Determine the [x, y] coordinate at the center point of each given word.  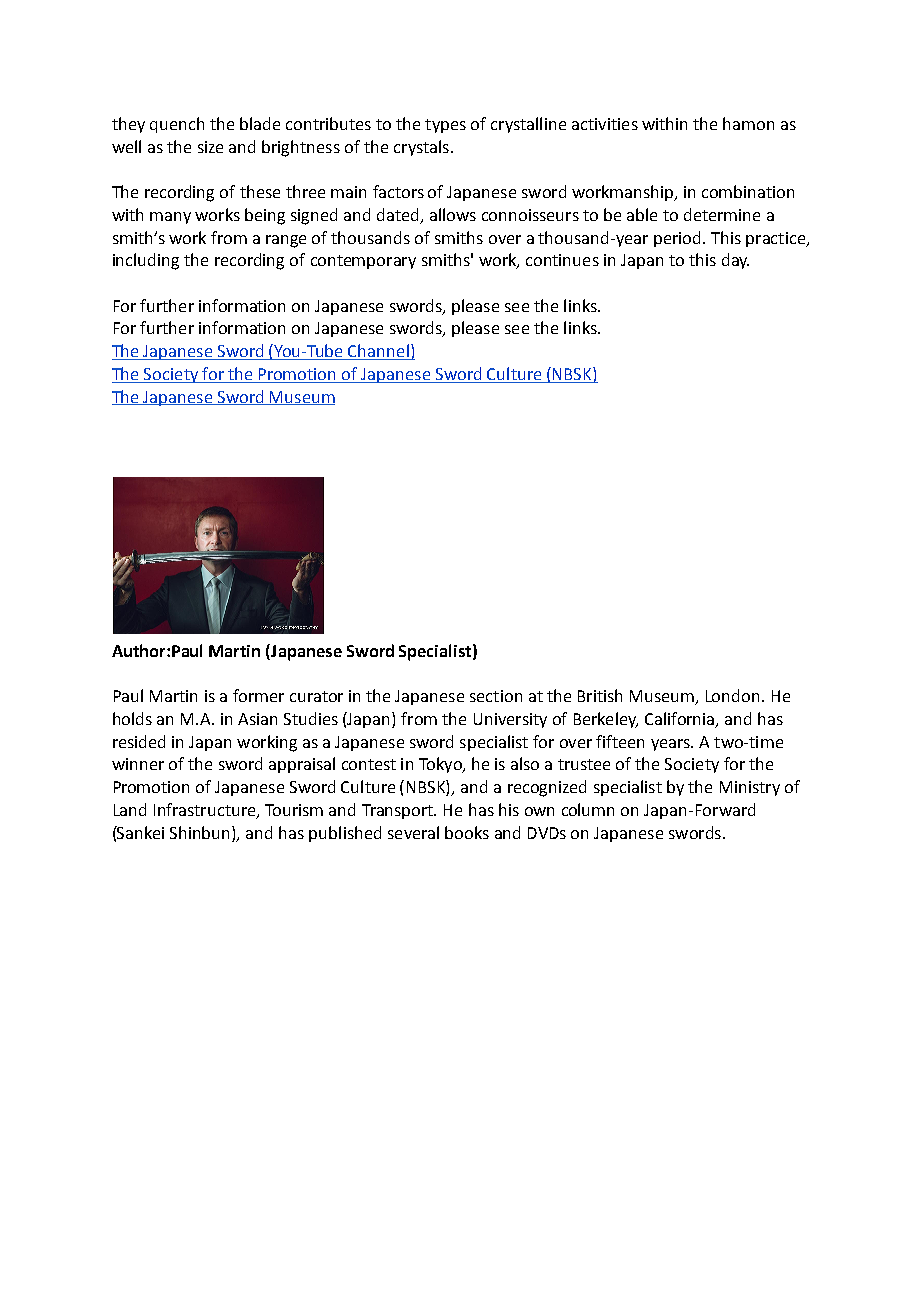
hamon [748, 123]
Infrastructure [206, 810]
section [496, 696]
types [445, 126]
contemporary [363, 262]
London [732, 695]
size [210, 147]
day [735, 261]
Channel [379, 352]
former [258, 695]
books [467, 832]
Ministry [750, 788]
